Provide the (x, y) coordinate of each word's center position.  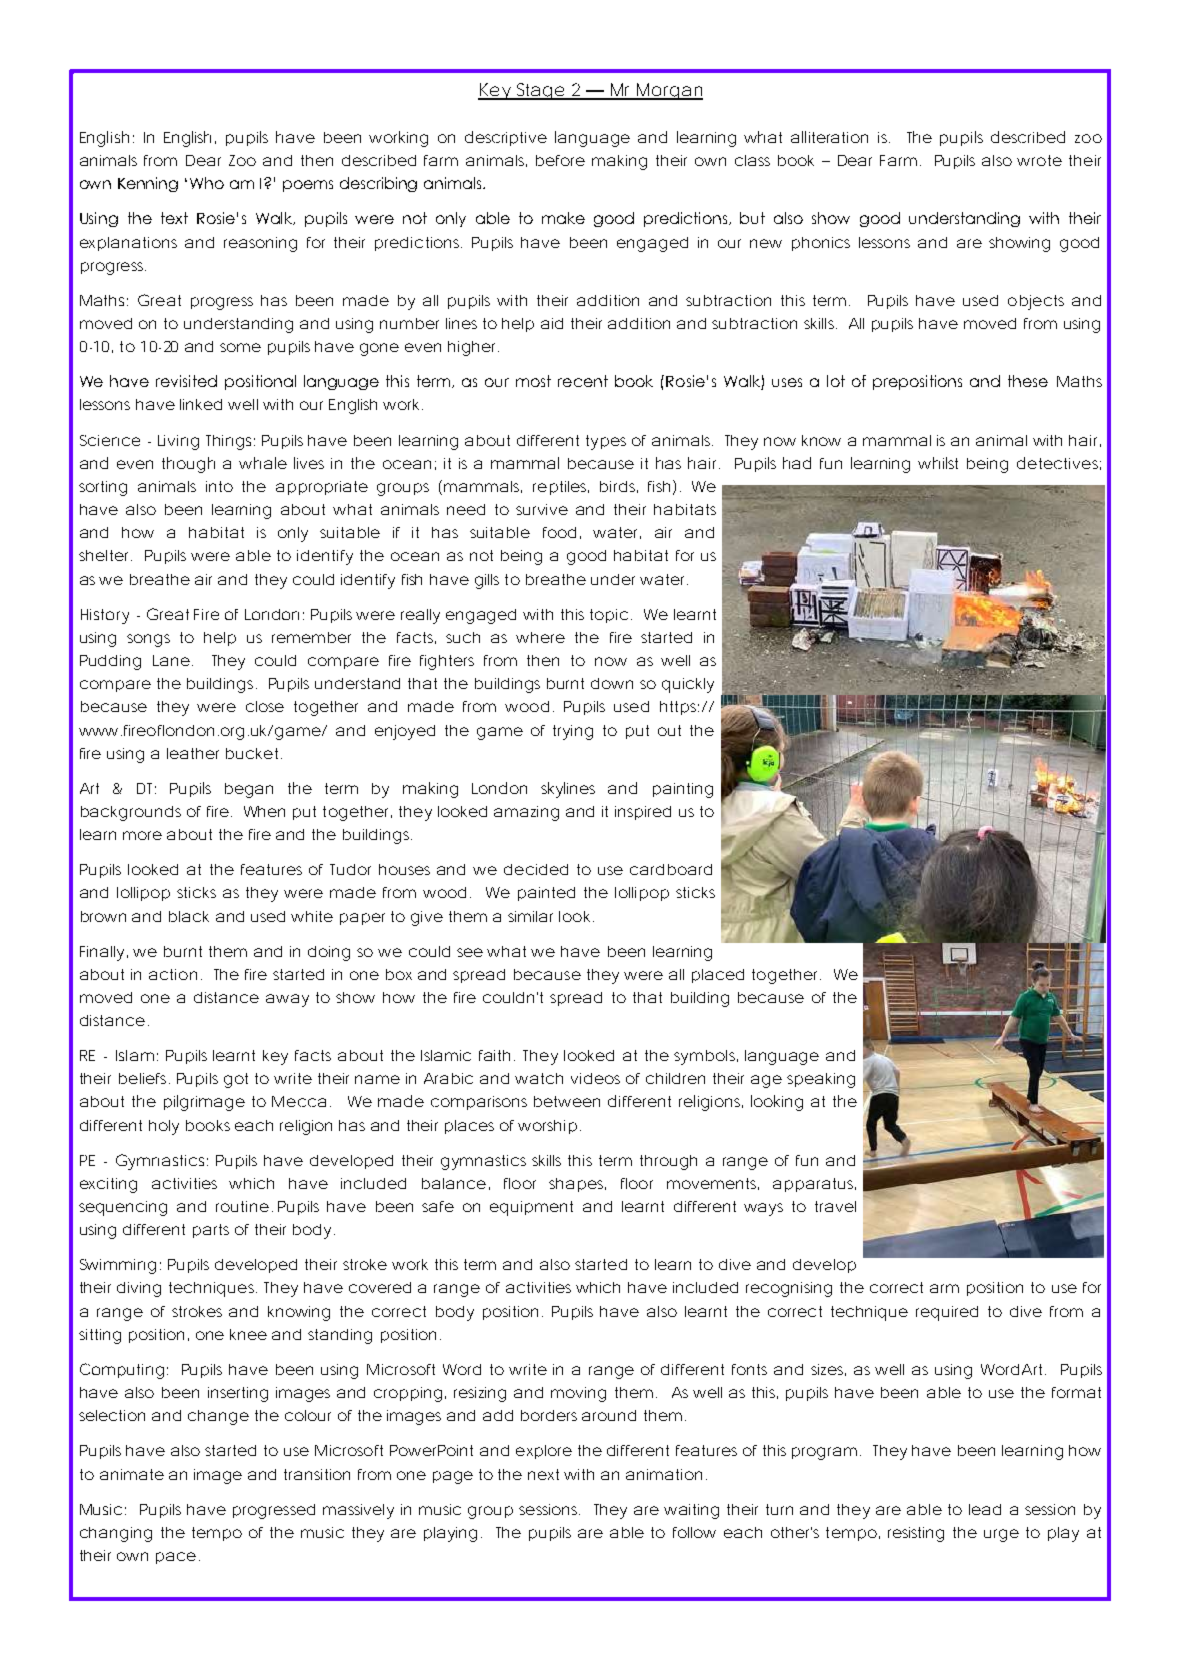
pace (176, 1558)
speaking (821, 1080)
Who (207, 183)
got (236, 1080)
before (560, 160)
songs (148, 640)
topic (609, 616)
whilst (938, 463)
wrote (1039, 160)
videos (595, 1078)
